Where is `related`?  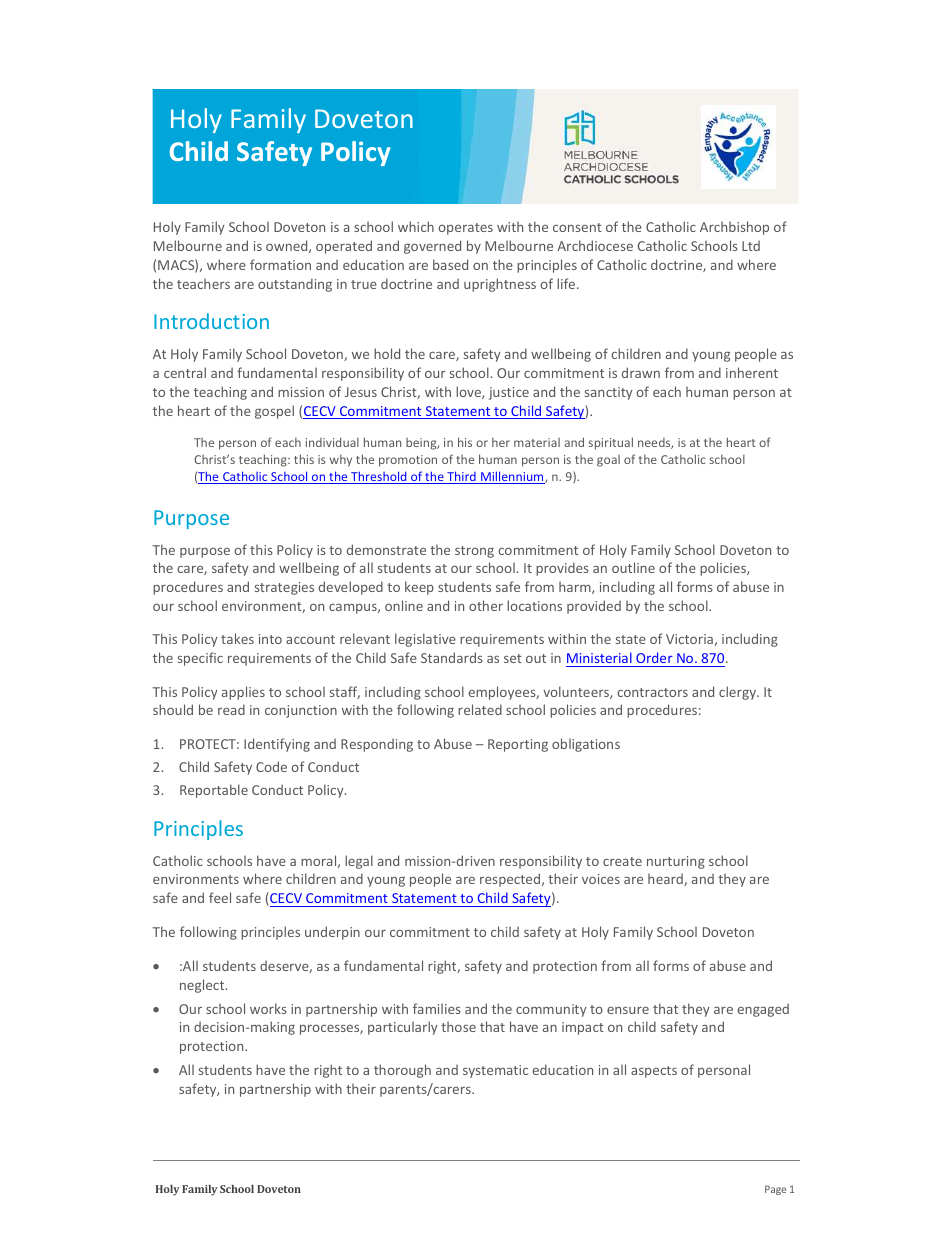
related is located at coordinates (480, 709).
